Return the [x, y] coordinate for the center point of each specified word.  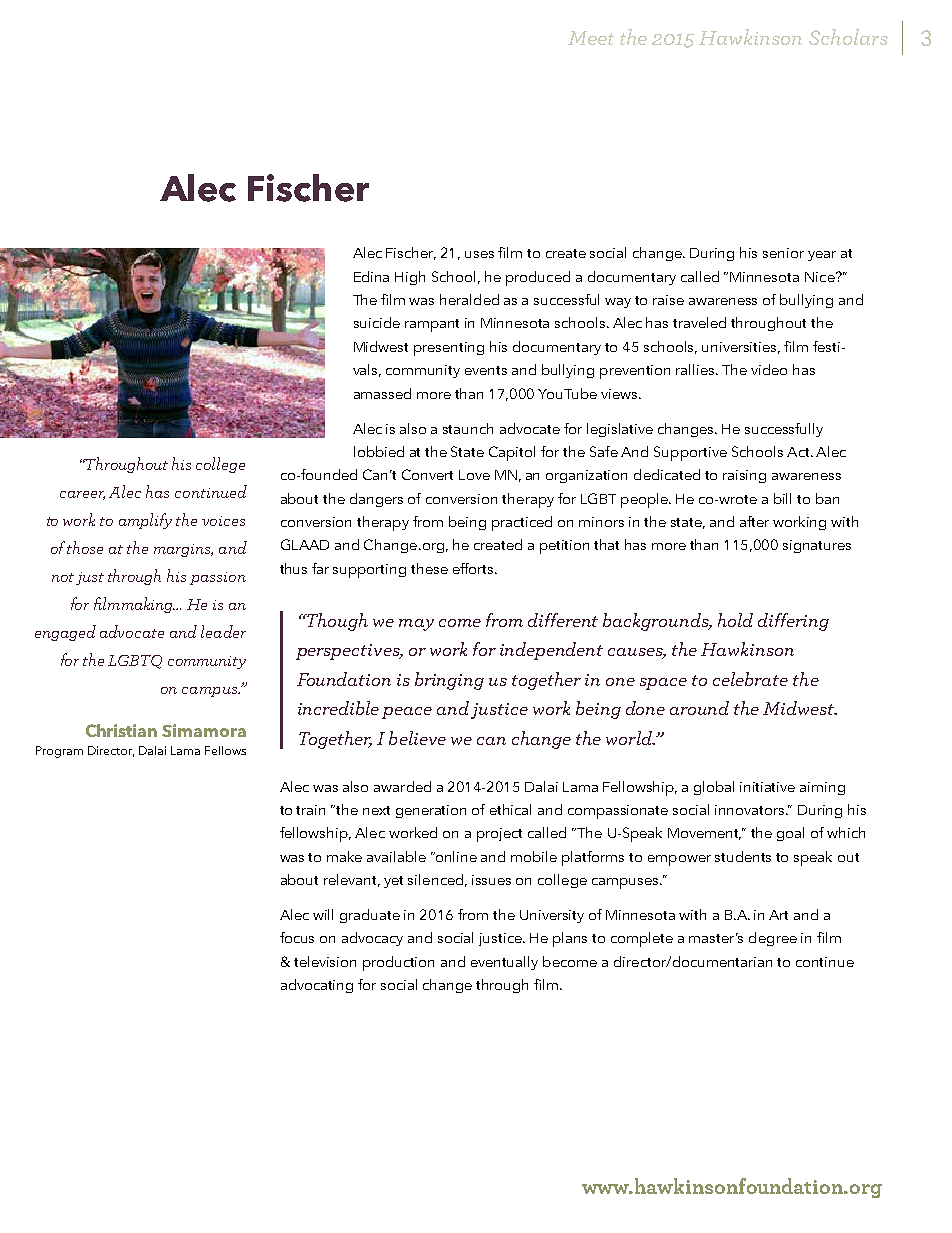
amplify [145, 521]
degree [773, 939]
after [754, 521]
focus [297, 937]
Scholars [848, 37]
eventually [504, 963]
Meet [591, 38]
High [410, 278]
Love [474, 475]
